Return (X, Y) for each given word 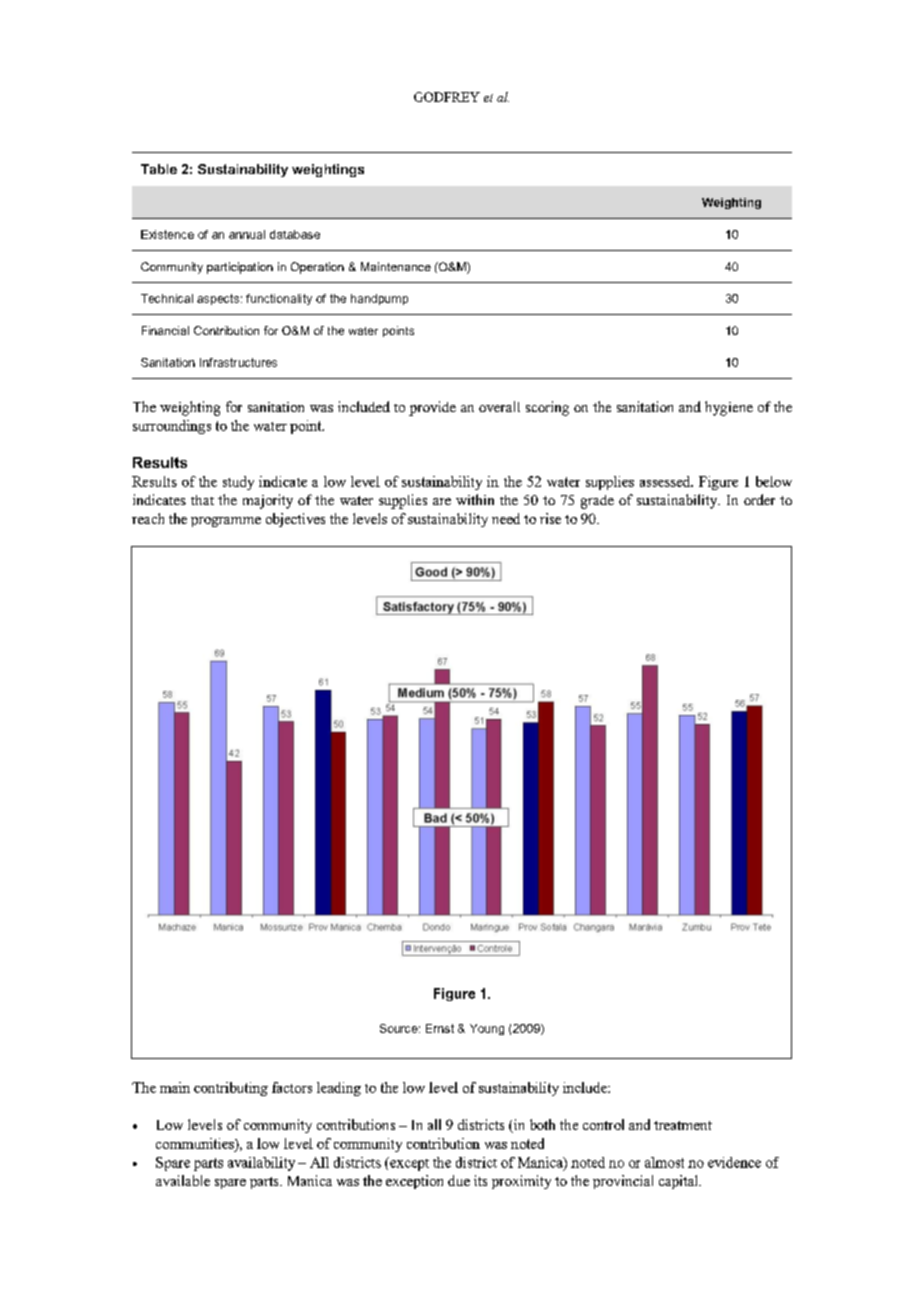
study (238, 483)
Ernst (440, 1028)
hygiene (729, 408)
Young (487, 1029)
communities (196, 1143)
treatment (683, 1125)
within (475, 499)
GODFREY (447, 97)
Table (159, 169)
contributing (231, 1089)
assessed (666, 481)
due (459, 1180)
